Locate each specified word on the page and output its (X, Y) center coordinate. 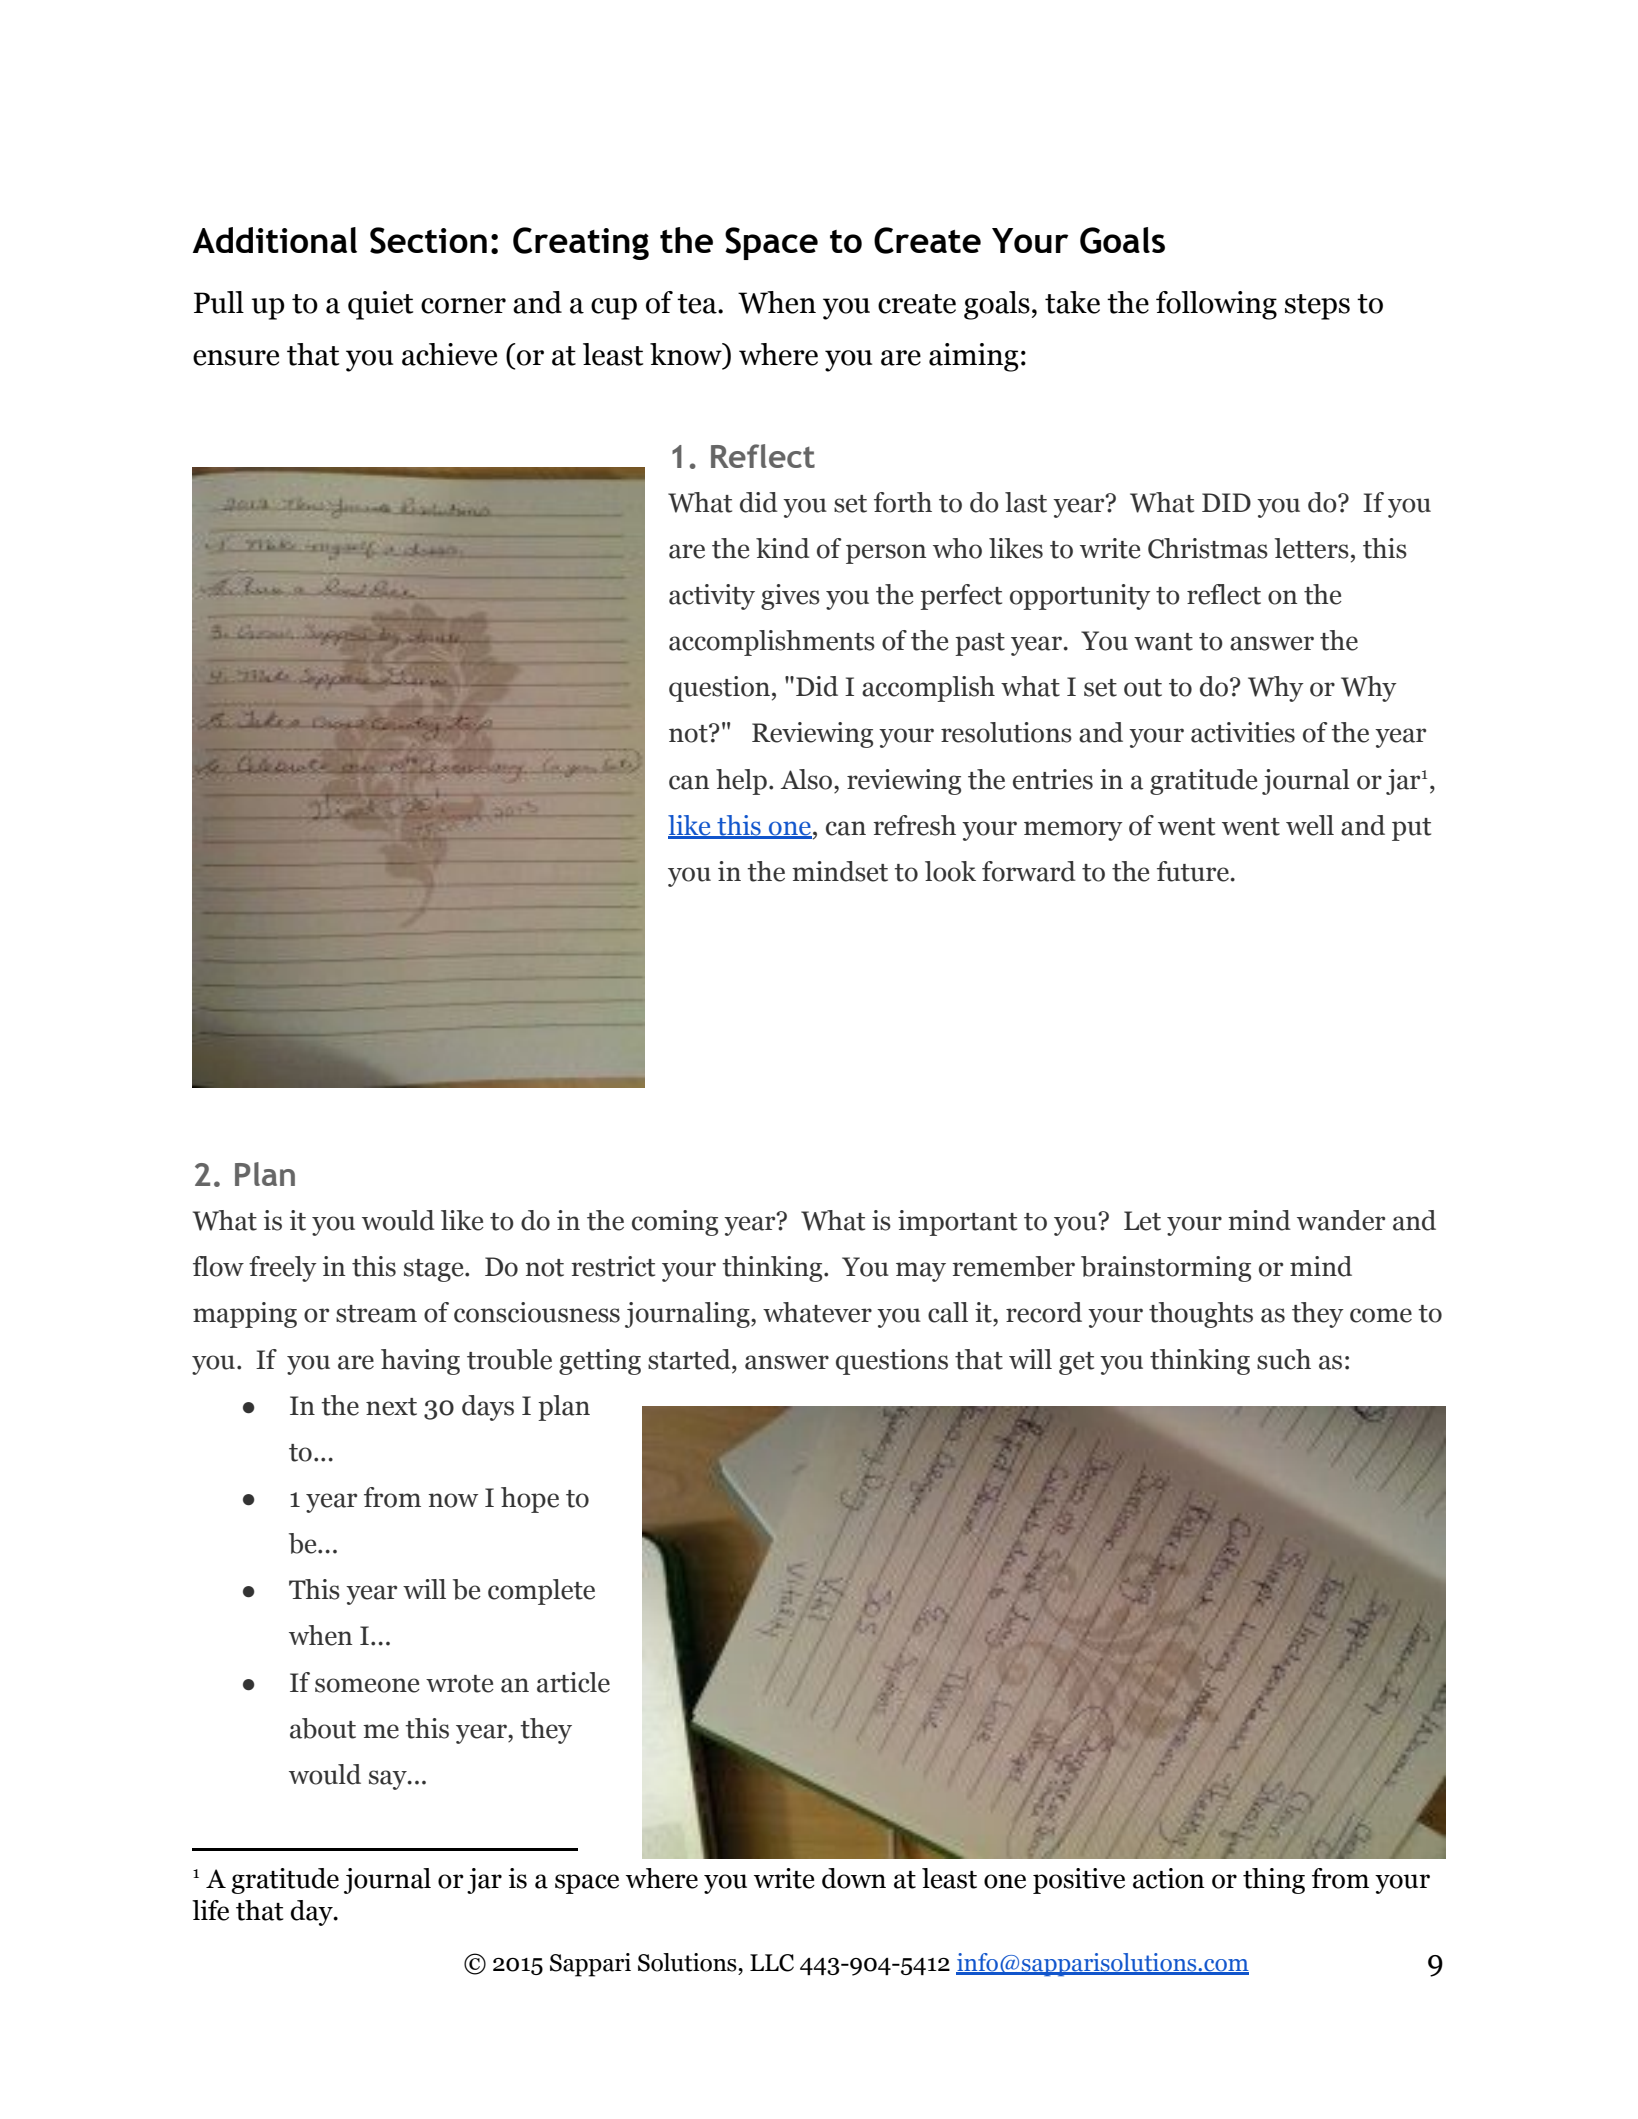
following (1216, 305)
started (690, 1359)
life (210, 1910)
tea (698, 304)
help (741, 782)
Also (807, 779)
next (391, 1407)
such (1284, 1359)
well (1310, 825)
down (854, 1878)
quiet (380, 305)
